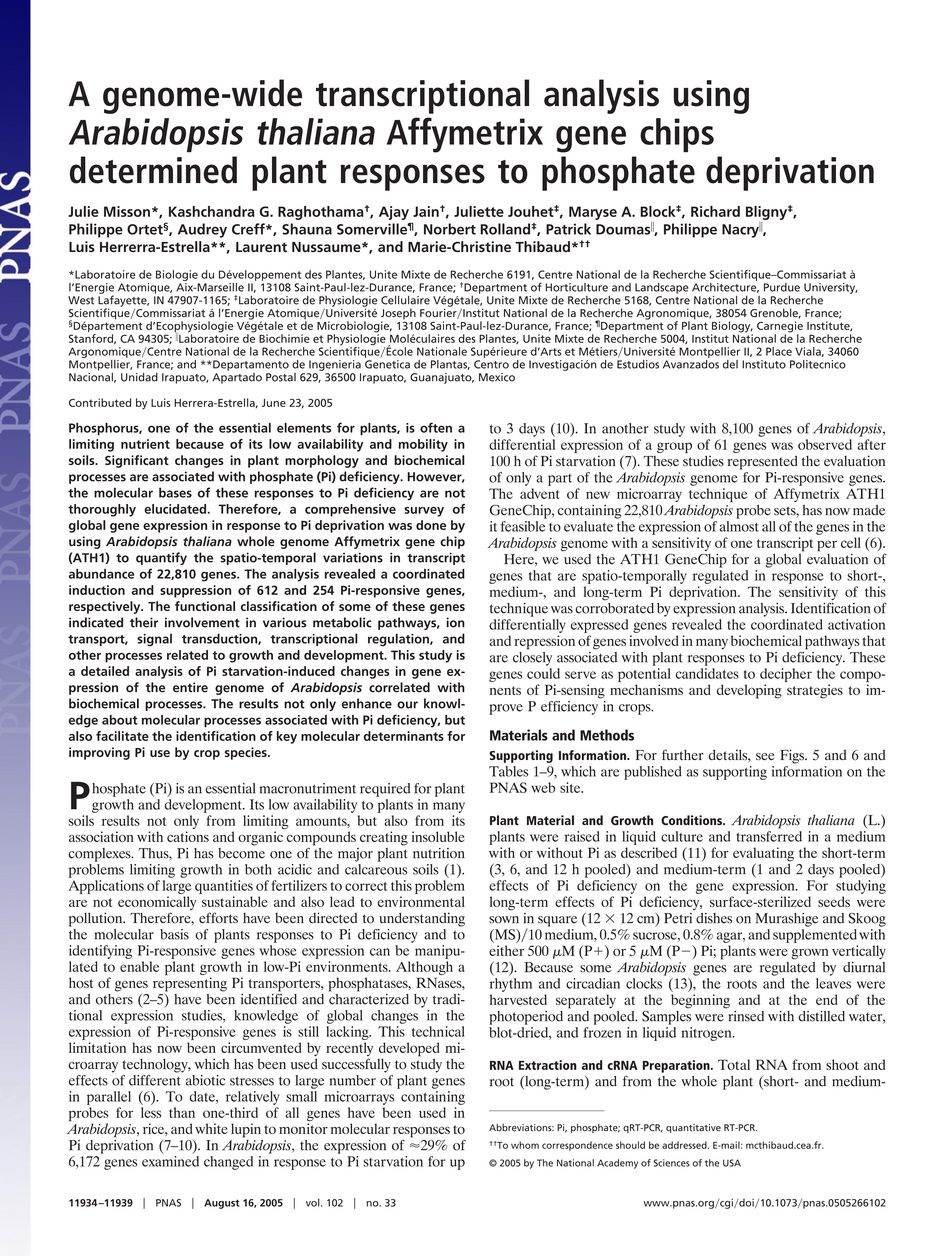  What do you see at coordinates (202, 230) in the screenshot?
I see `Audrey` at bounding box center [202, 230].
